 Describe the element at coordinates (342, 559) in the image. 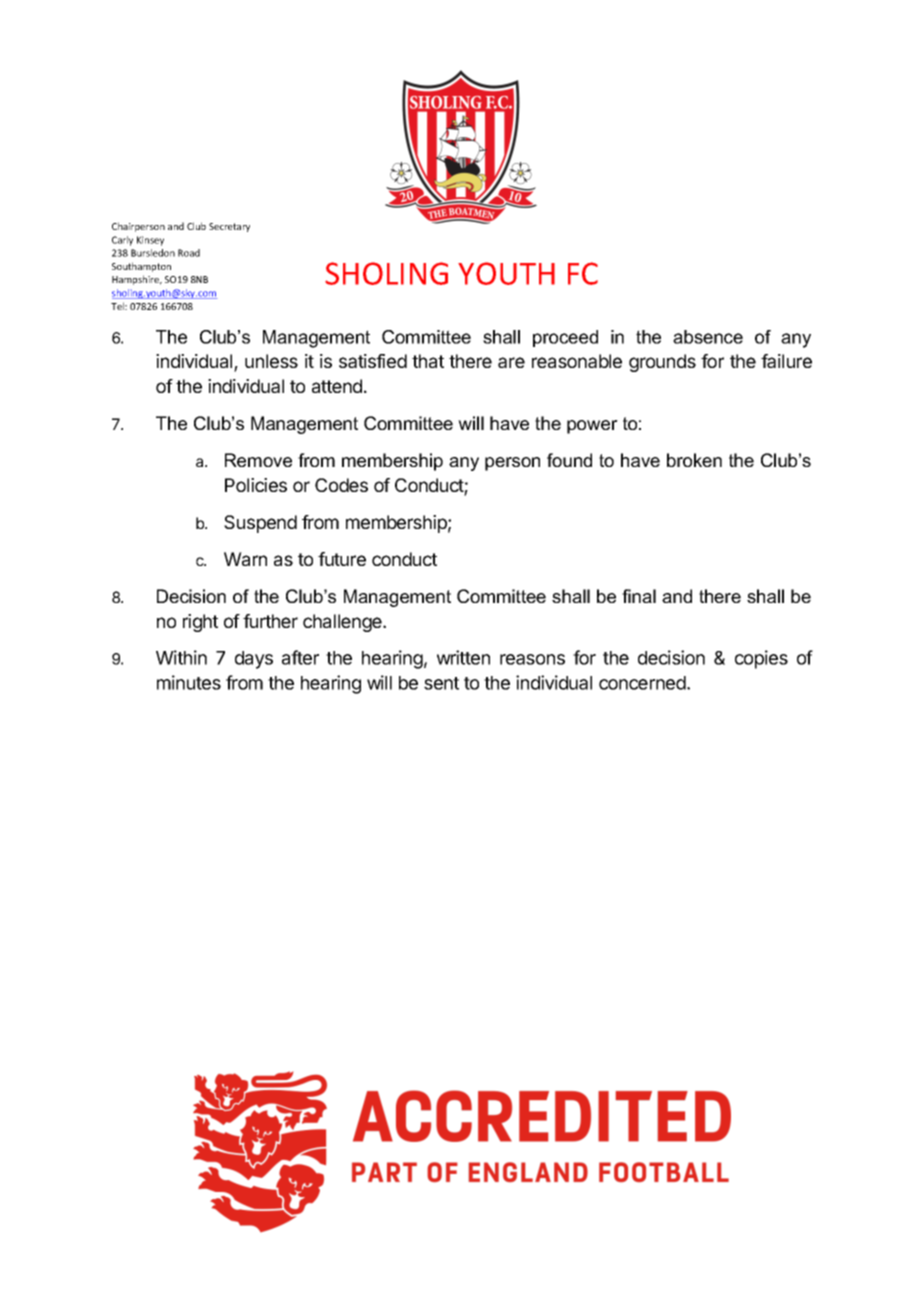

I see `future` at that location.
